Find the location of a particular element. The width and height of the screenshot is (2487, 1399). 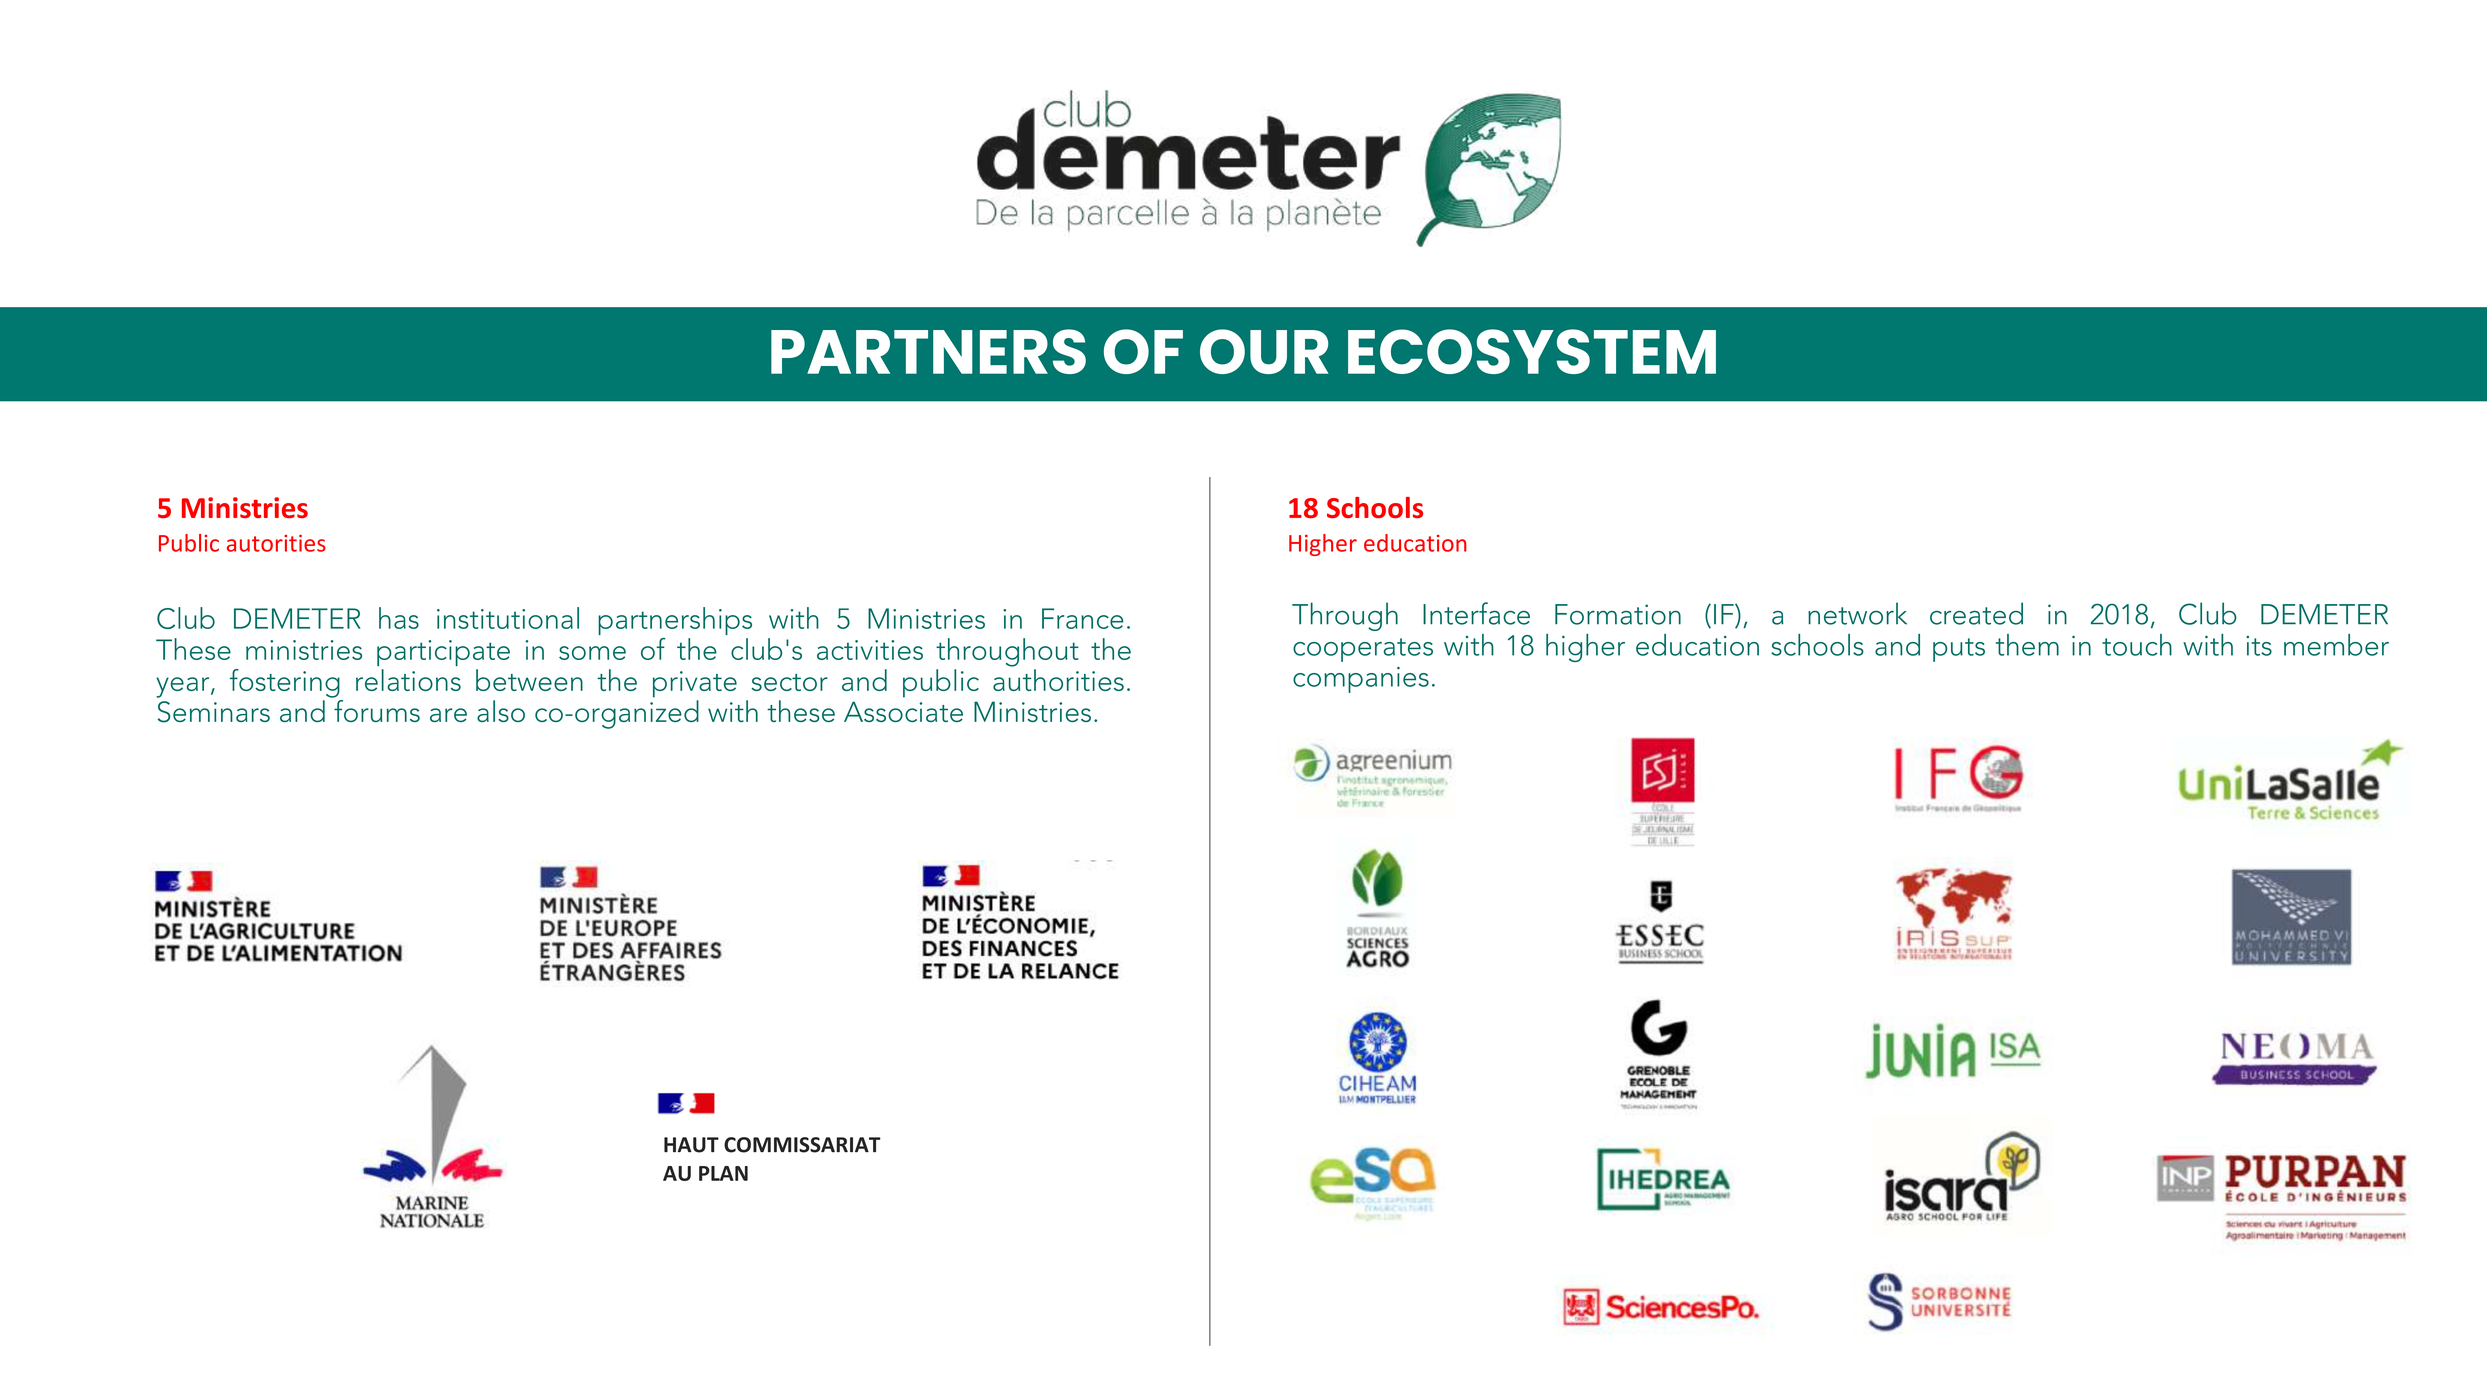

created is located at coordinates (1976, 613).
